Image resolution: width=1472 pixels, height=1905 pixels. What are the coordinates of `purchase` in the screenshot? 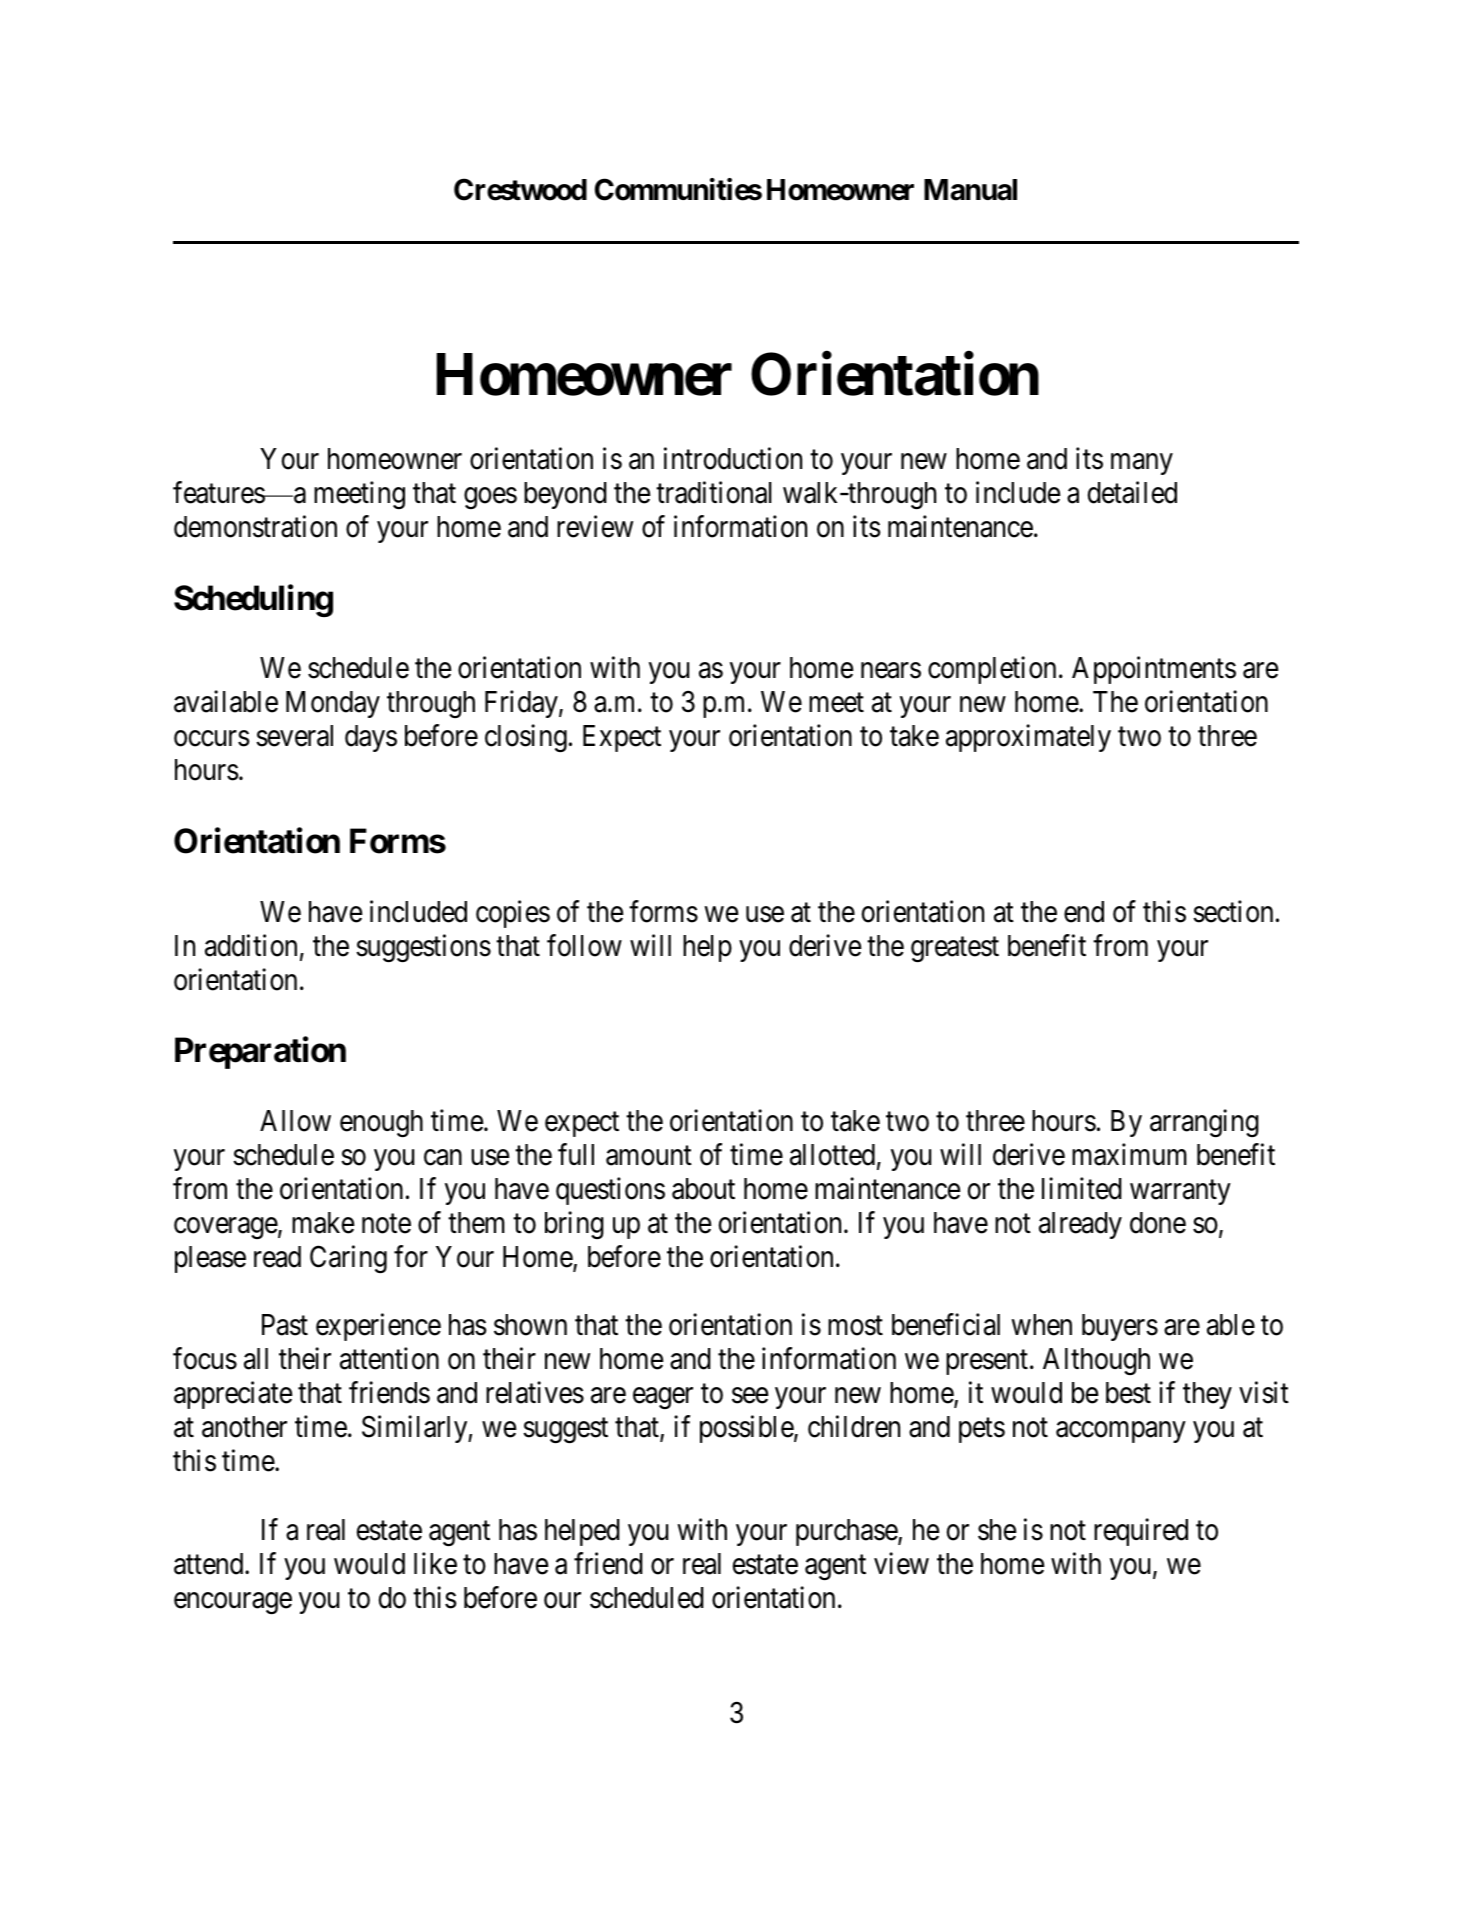 It's located at (847, 1532).
